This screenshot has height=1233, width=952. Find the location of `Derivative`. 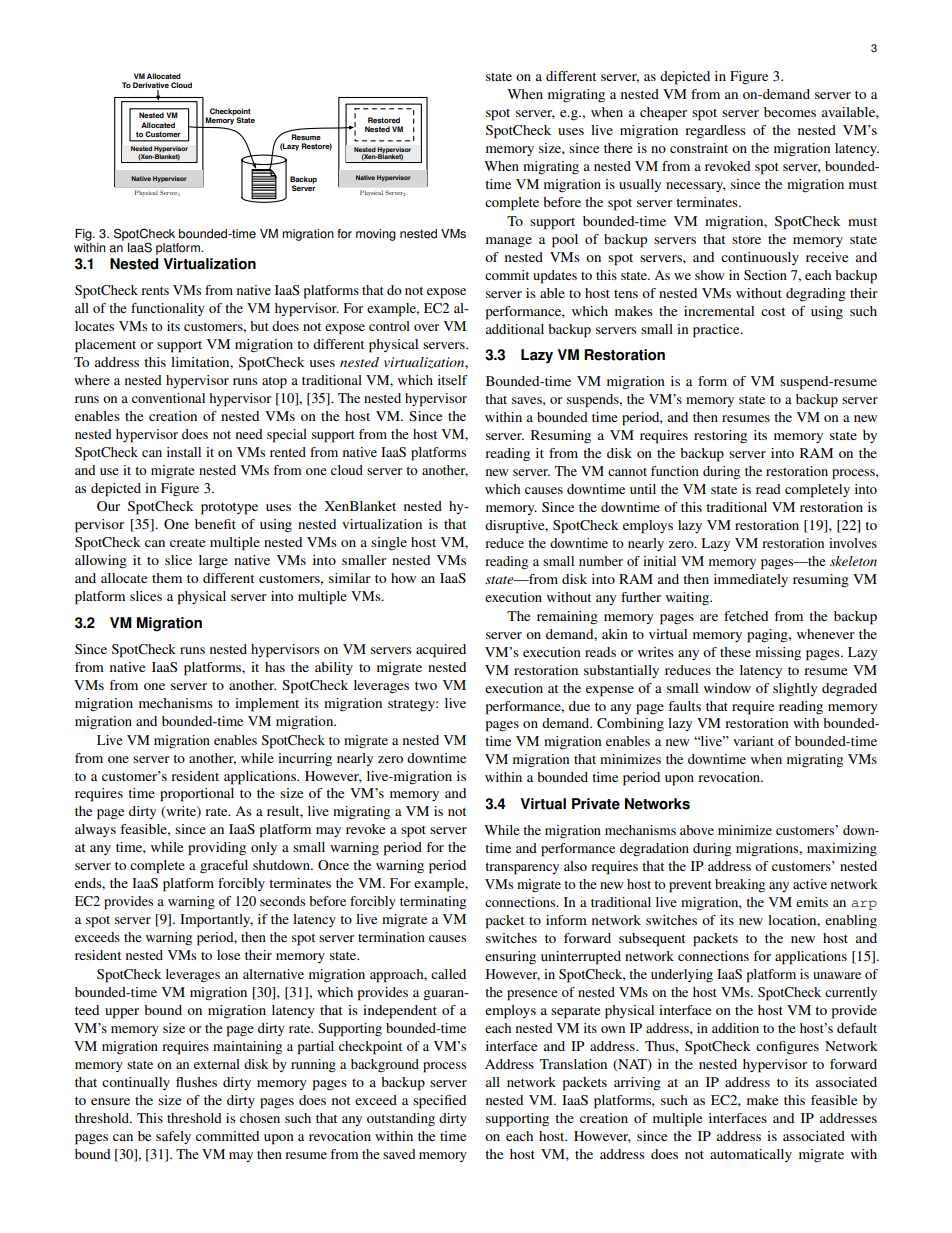

Derivative is located at coordinates (151, 86).
